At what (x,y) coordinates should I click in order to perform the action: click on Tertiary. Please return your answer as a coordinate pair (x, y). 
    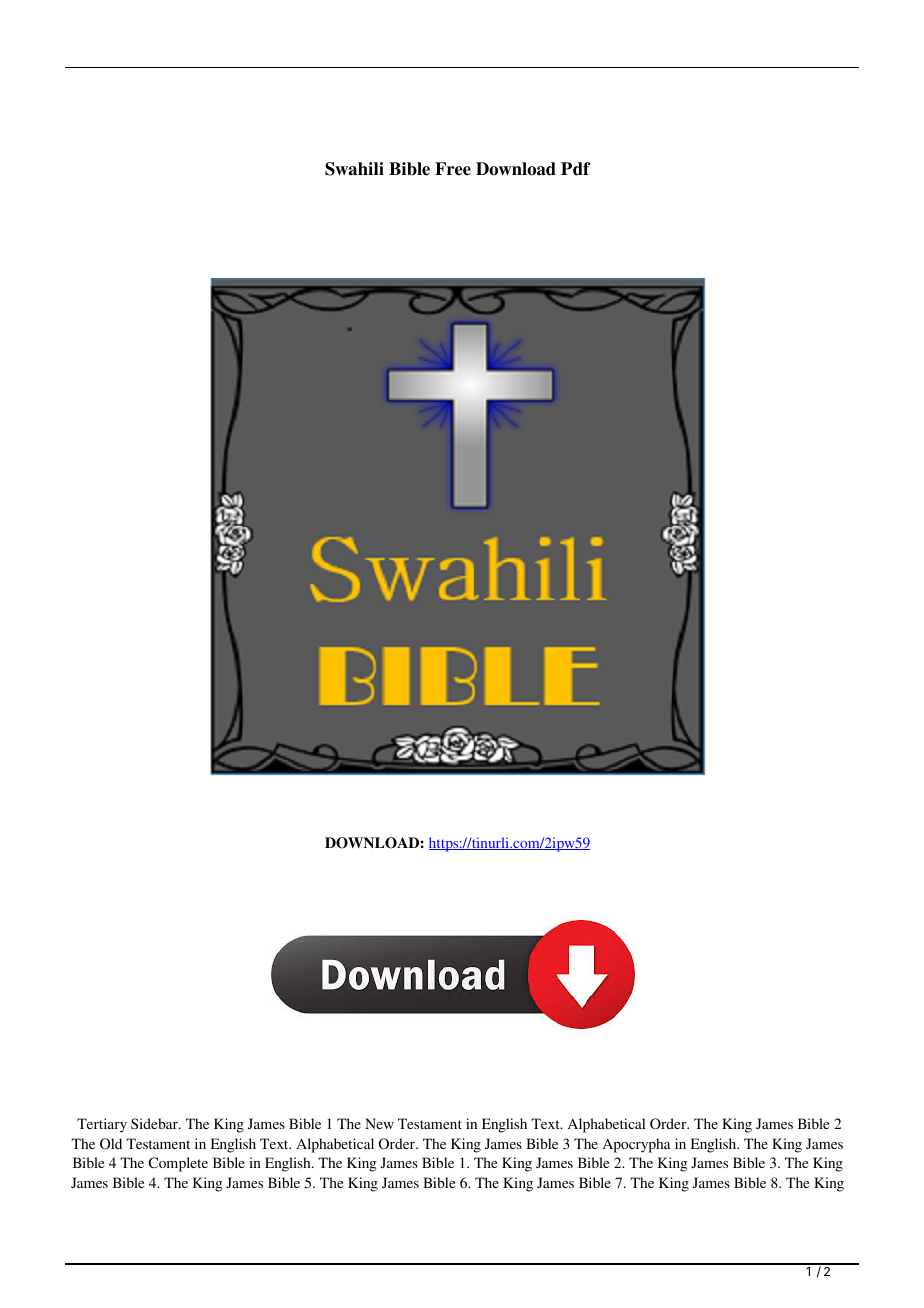
    Looking at the image, I should click on (102, 1125).
